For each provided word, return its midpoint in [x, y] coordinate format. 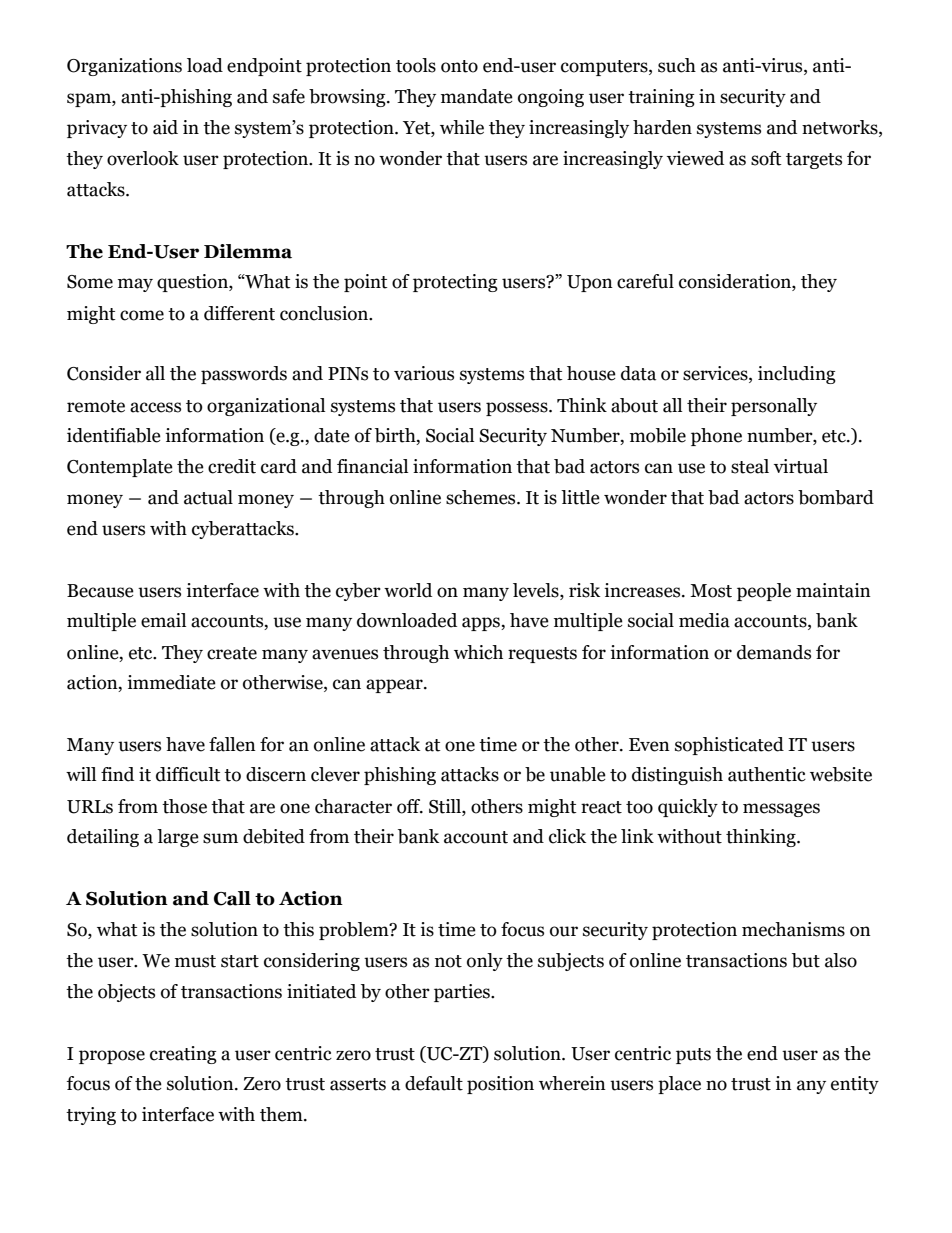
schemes [482, 497]
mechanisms [793, 929]
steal [750, 466]
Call [232, 898]
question [193, 283]
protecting [455, 283]
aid [165, 127]
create [232, 653]
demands [774, 652]
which [478, 652]
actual [208, 497]
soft [766, 158]
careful [645, 281]
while [462, 127]
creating [183, 1055]
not [448, 961]
